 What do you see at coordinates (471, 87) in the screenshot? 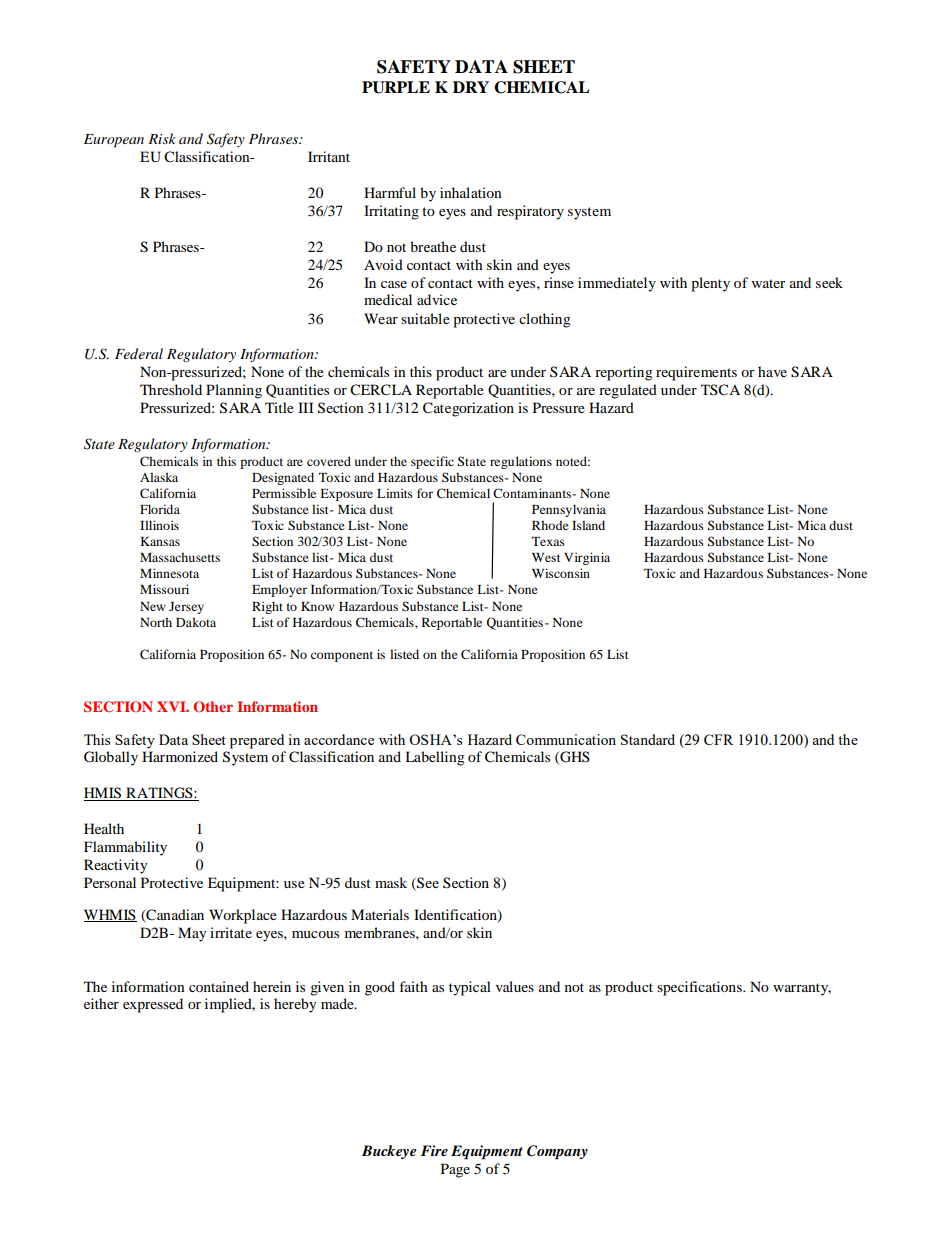
I see `DRY` at bounding box center [471, 87].
